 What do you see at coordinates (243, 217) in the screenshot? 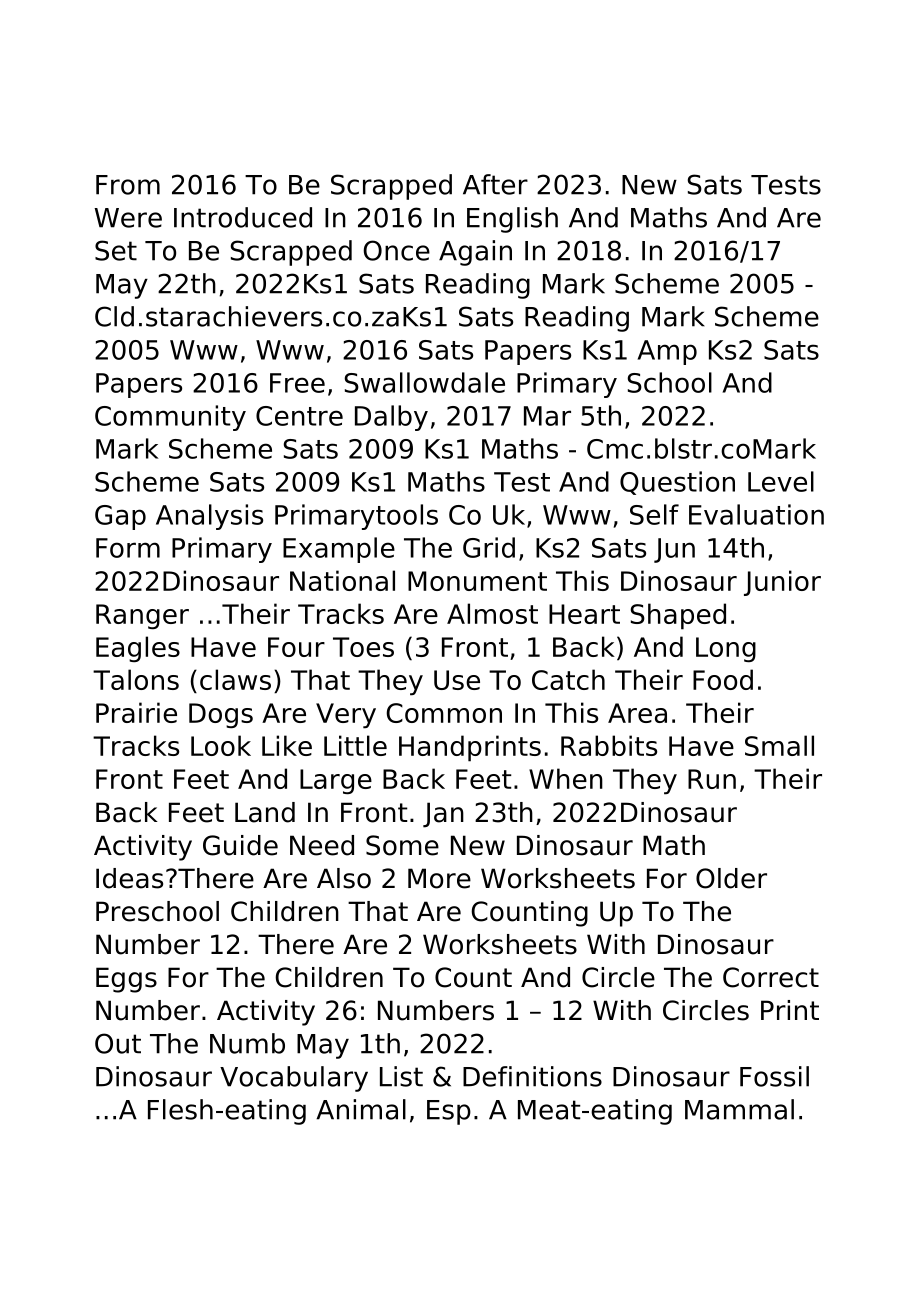
I see `Introduced` at bounding box center [243, 217].
